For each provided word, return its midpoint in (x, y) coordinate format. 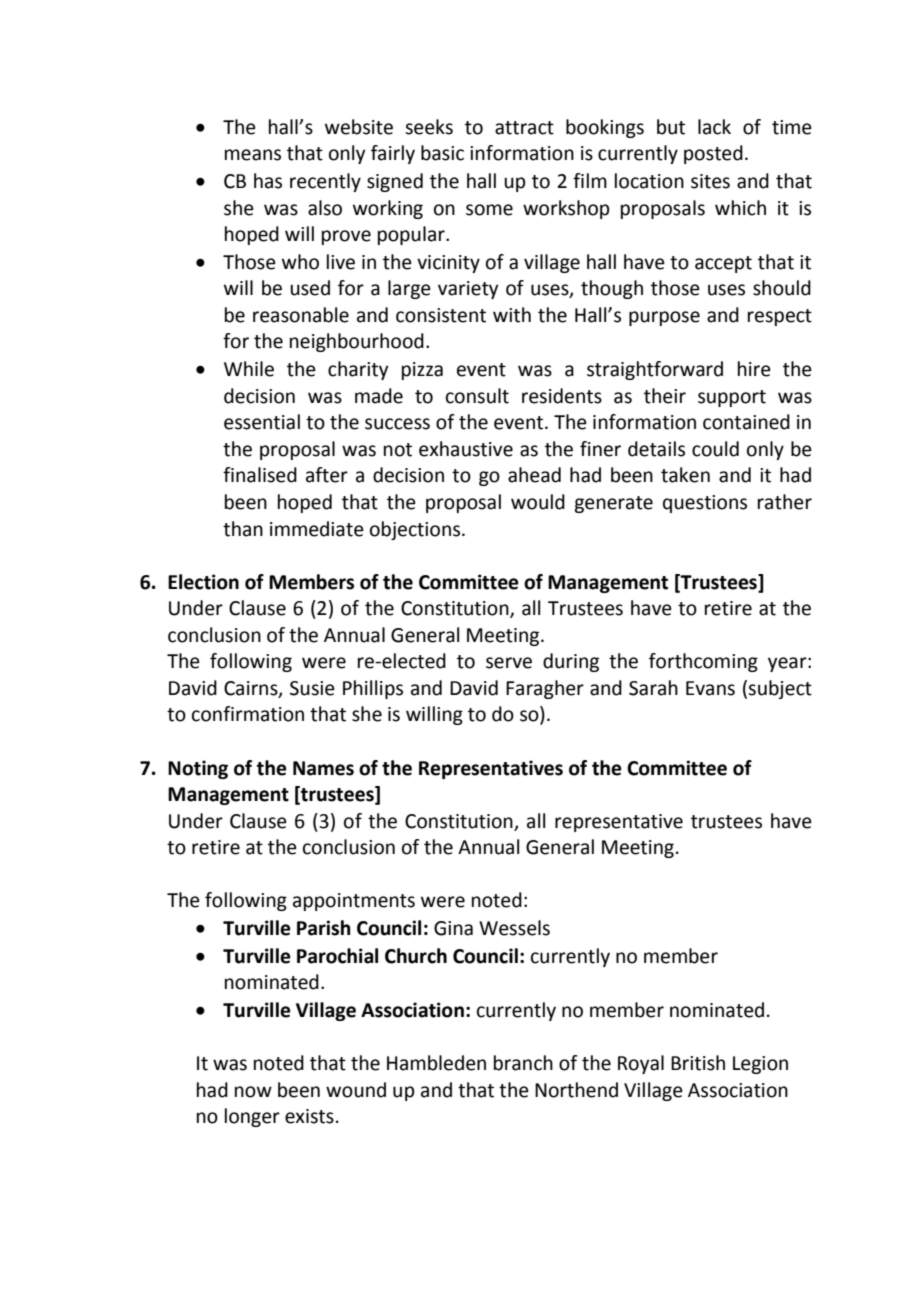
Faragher (545, 689)
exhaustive (466, 449)
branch (523, 1063)
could (715, 449)
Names (323, 768)
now (253, 1092)
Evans (710, 688)
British (698, 1063)
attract (524, 128)
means (253, 155)
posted (713, 154)
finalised (260, 475)
